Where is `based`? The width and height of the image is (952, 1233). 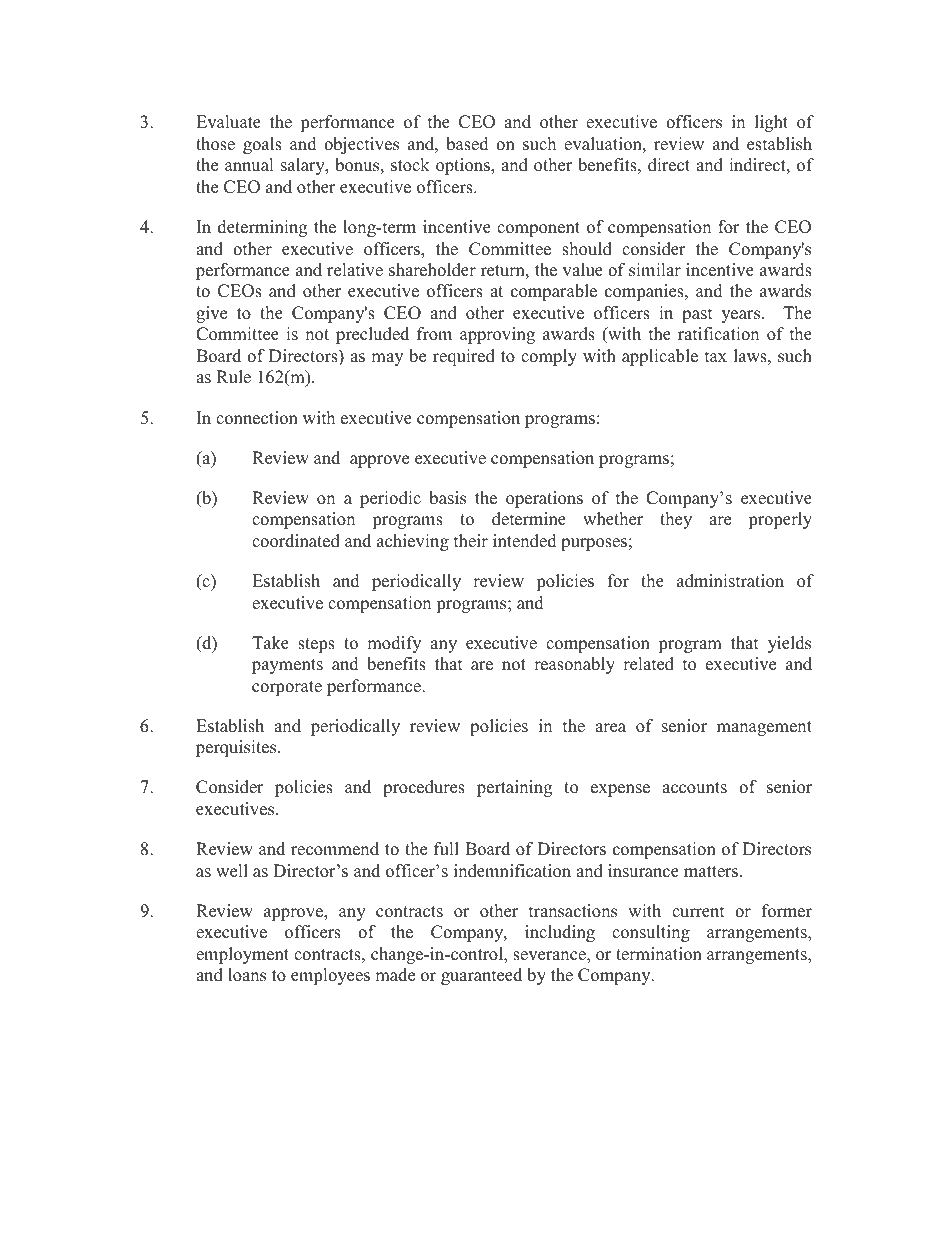
based is located at coordinates (467, 144).
